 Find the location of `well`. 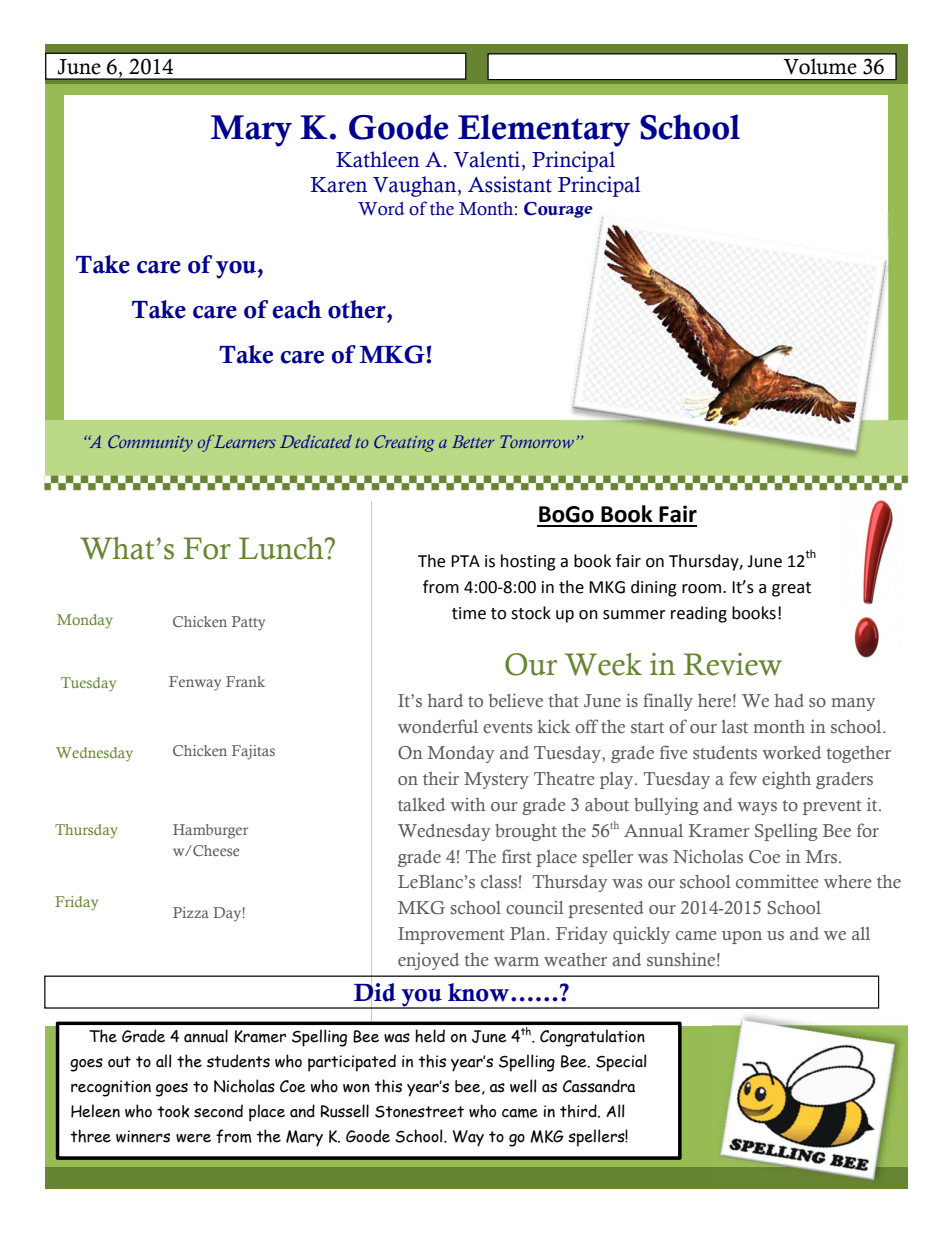

well is located at coordinates (523, 1086).
